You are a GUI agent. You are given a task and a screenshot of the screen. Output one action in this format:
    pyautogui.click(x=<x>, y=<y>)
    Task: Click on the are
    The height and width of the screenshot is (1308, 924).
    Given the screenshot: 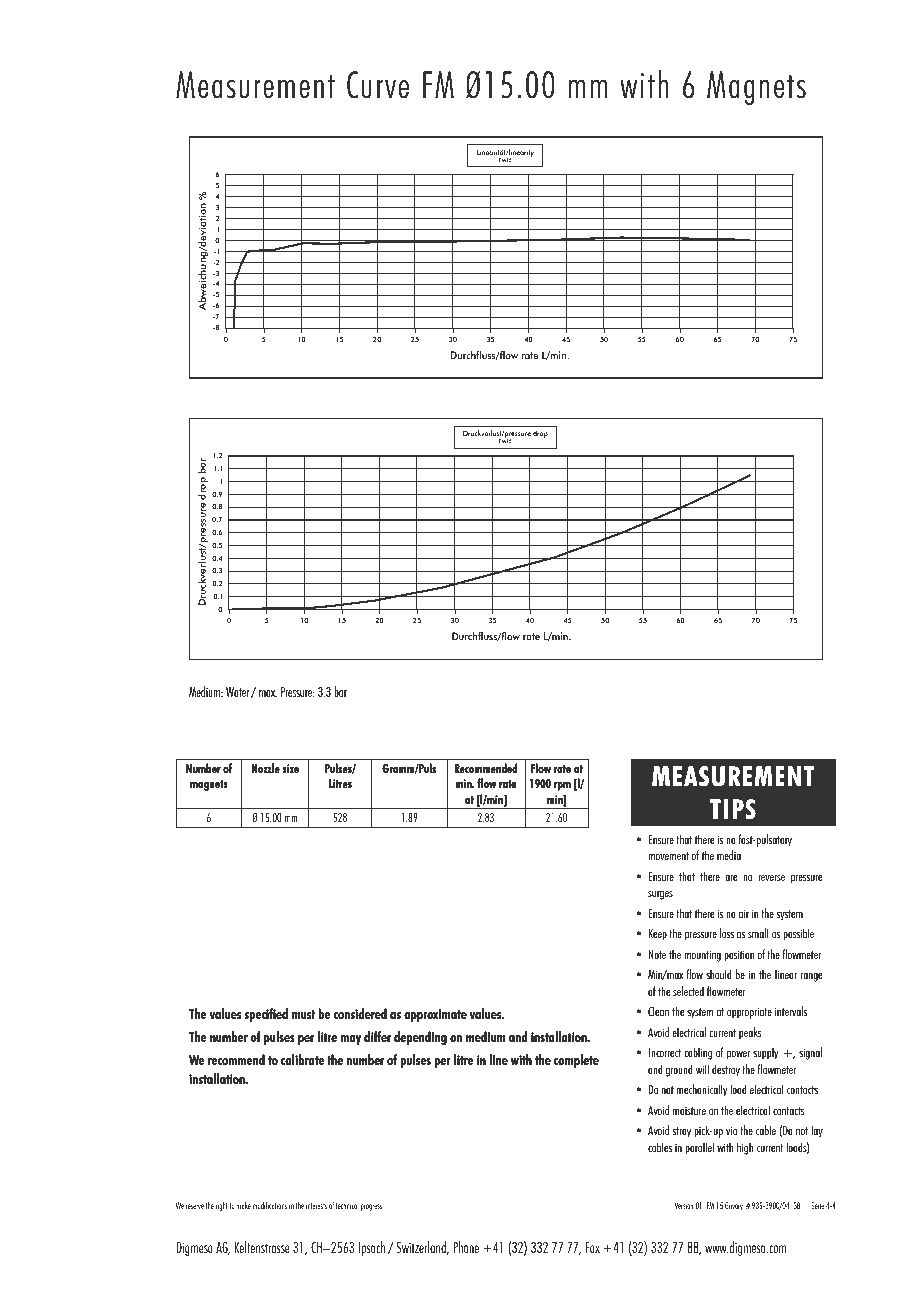 What is the action you would take?
    pyautogui.click(x=731, y=878)
